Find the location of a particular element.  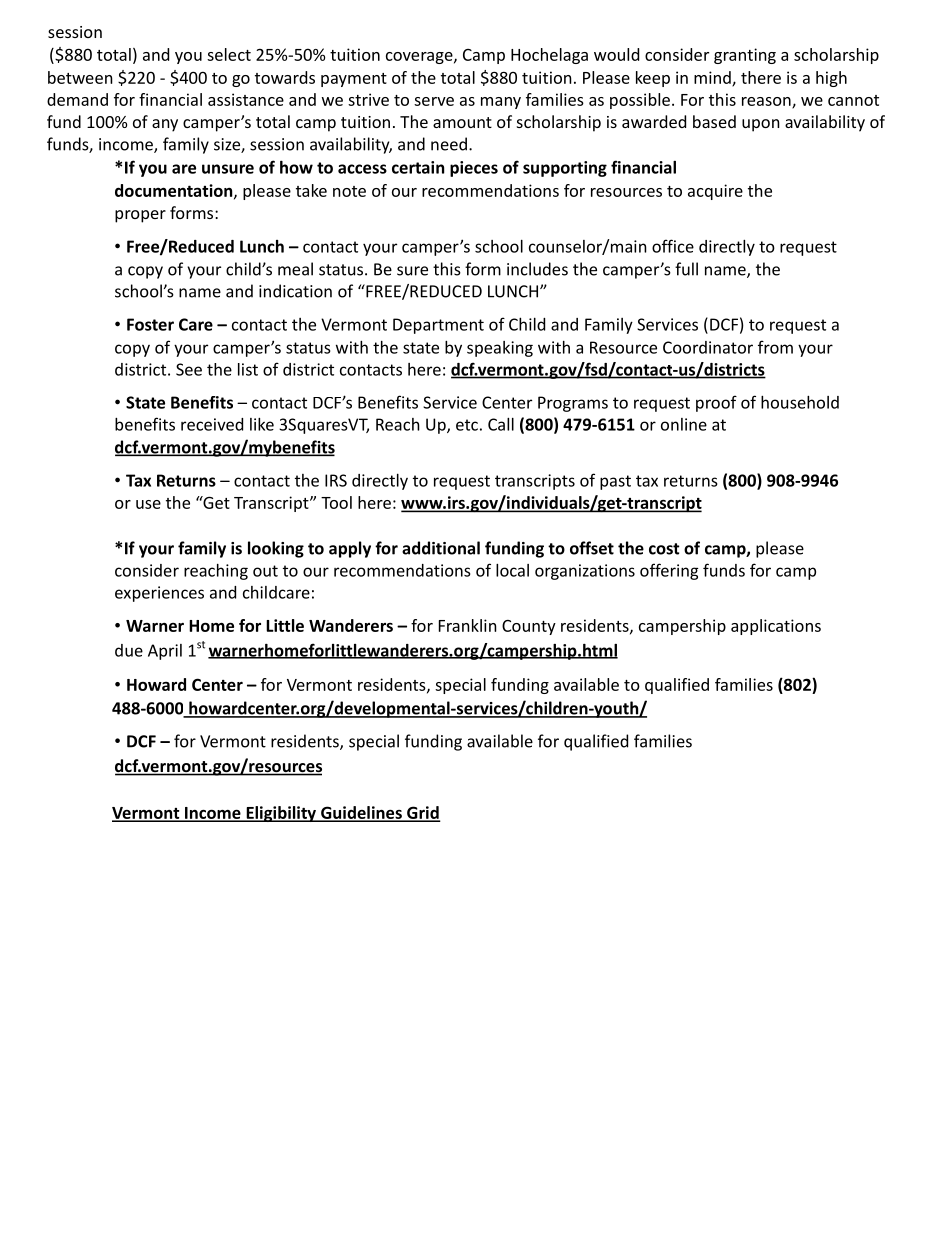

etc is located at coordinates (467, 425).
